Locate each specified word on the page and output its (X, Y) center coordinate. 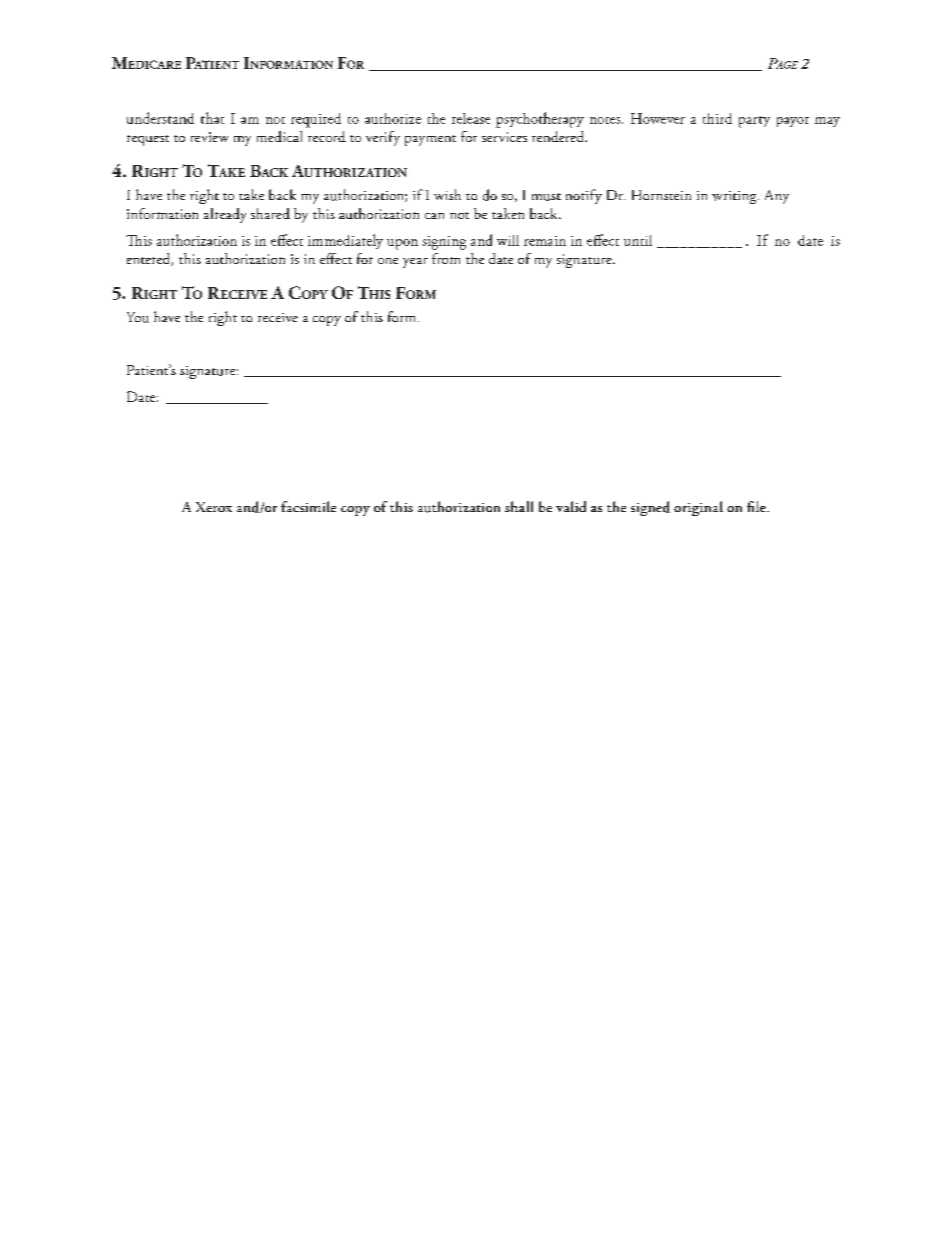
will (508, 240)
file (757, 506)
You (138, 317)
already (225, 215)
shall (519, 506)
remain (545, 241)
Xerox (214, 507)
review (209, 137)
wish (447, 194)
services (504, 137)
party (754, 122)
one (388, 261)
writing (735, 197)
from (446, 258)
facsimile (308, 506)
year (415, 263)
